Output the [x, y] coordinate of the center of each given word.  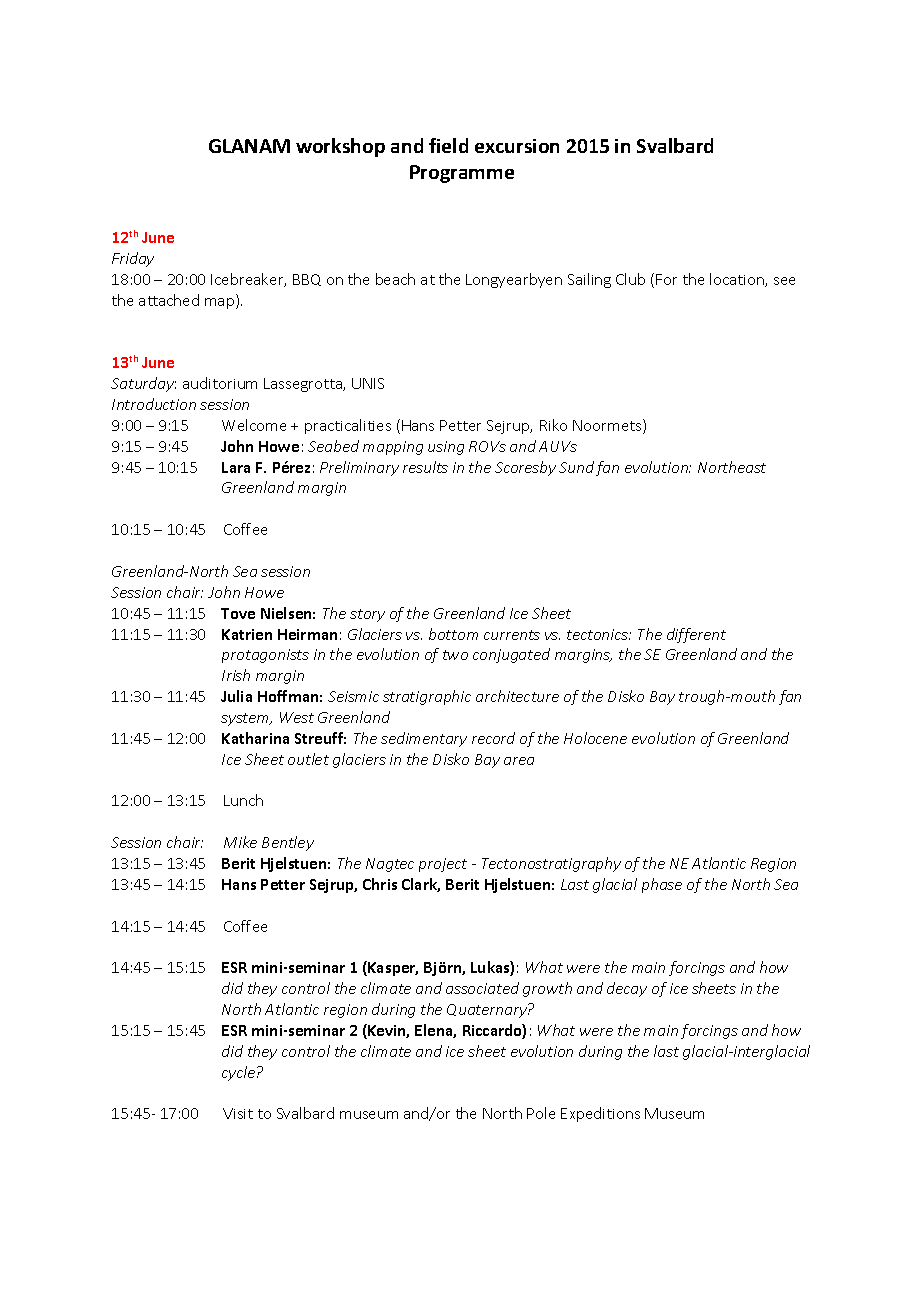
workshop [340, 147]
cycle [240, 1073]
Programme [462, 174]
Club [630, 279]
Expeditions [600, 1114]
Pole [541, 1113]
